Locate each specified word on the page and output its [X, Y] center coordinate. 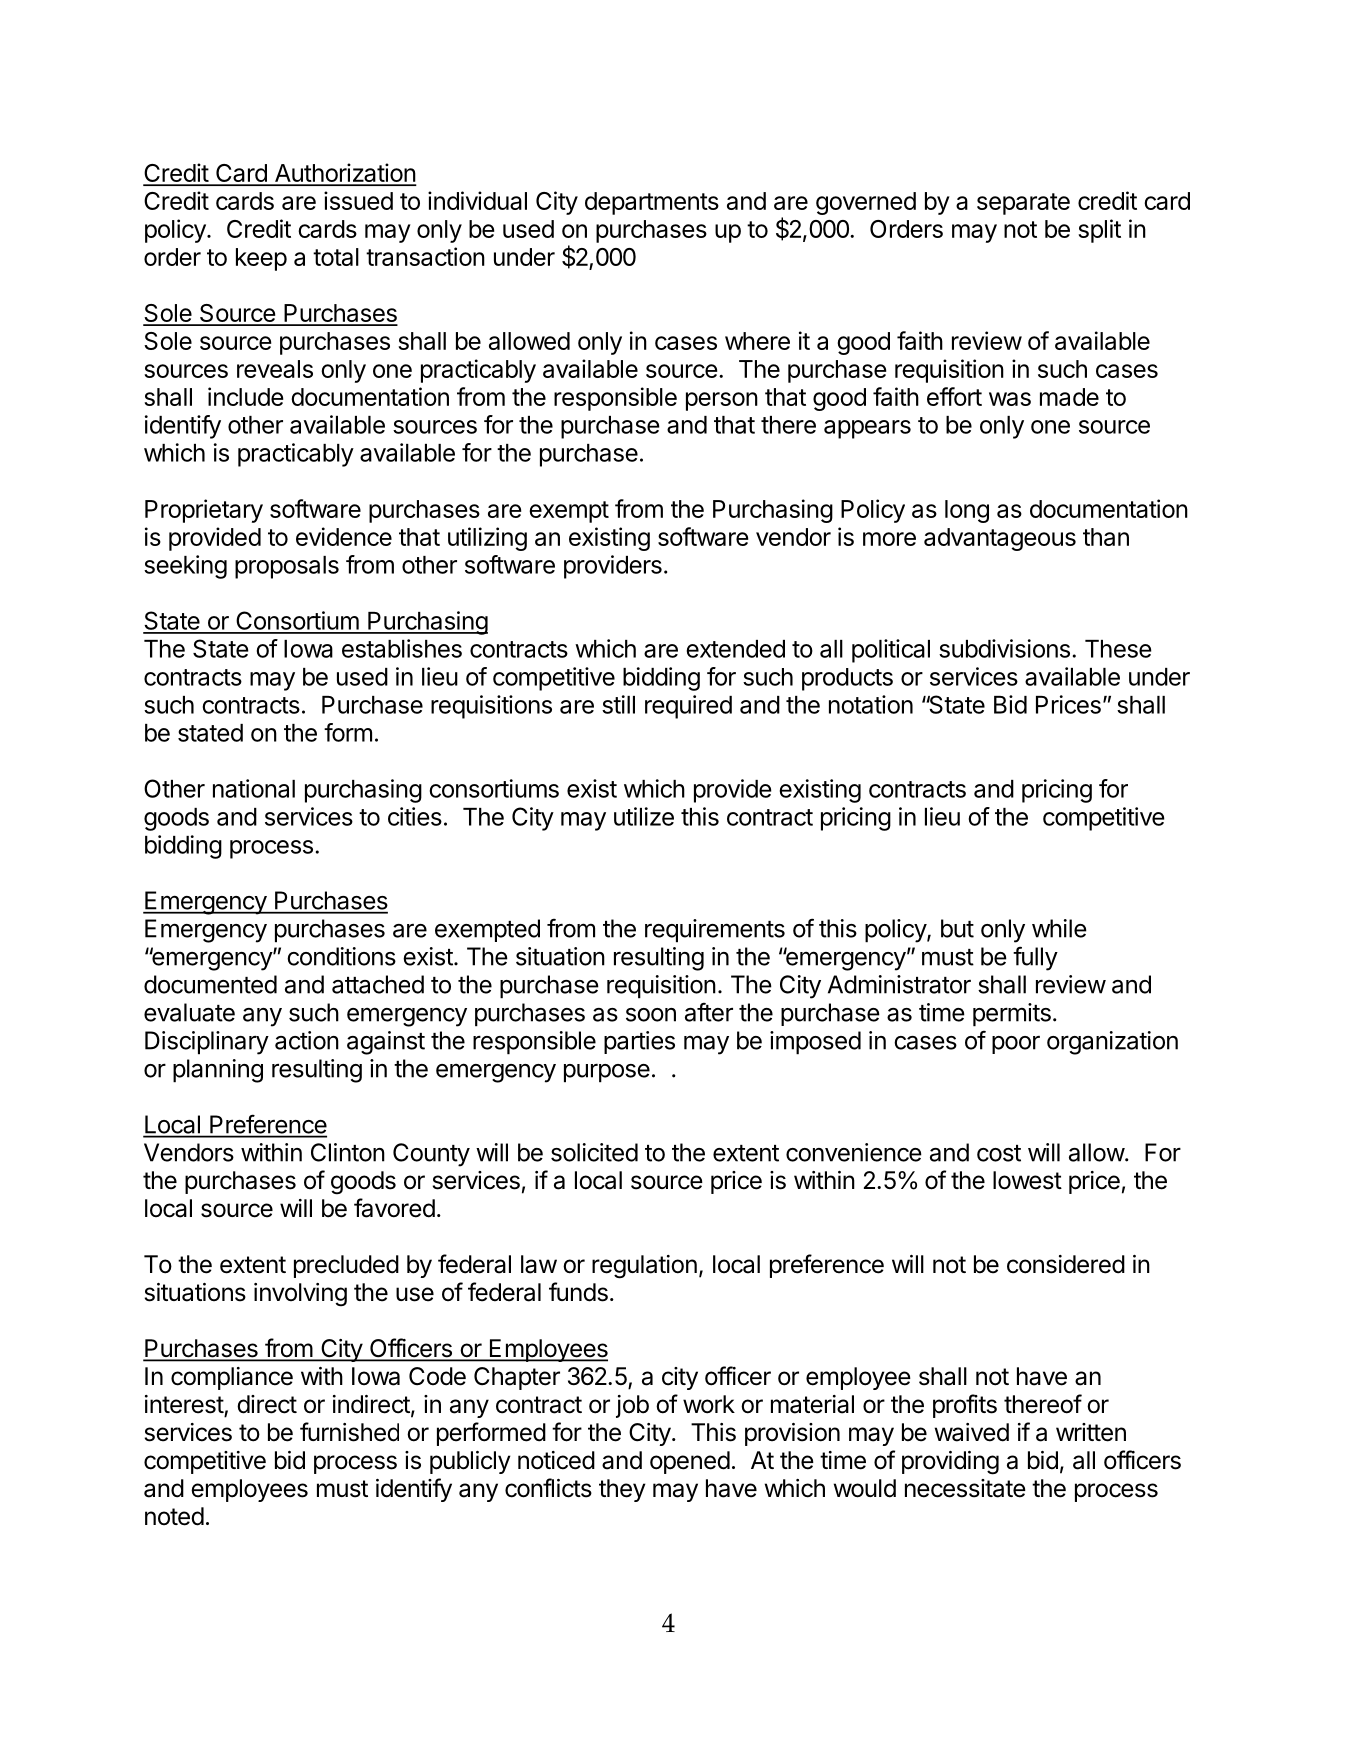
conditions [341, 956]
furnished [349, 1432]
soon [651, 1015]
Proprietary [204, 511]
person [722, 401]
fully [1035, 958]
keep [261, 259]
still [618, 704]
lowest [1027, 1180]
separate [1023, 204]
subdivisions [1004, 648]
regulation [644, 1267]
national [254, 788]
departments [652, 203]
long [967, 511]
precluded [346, 1266]
